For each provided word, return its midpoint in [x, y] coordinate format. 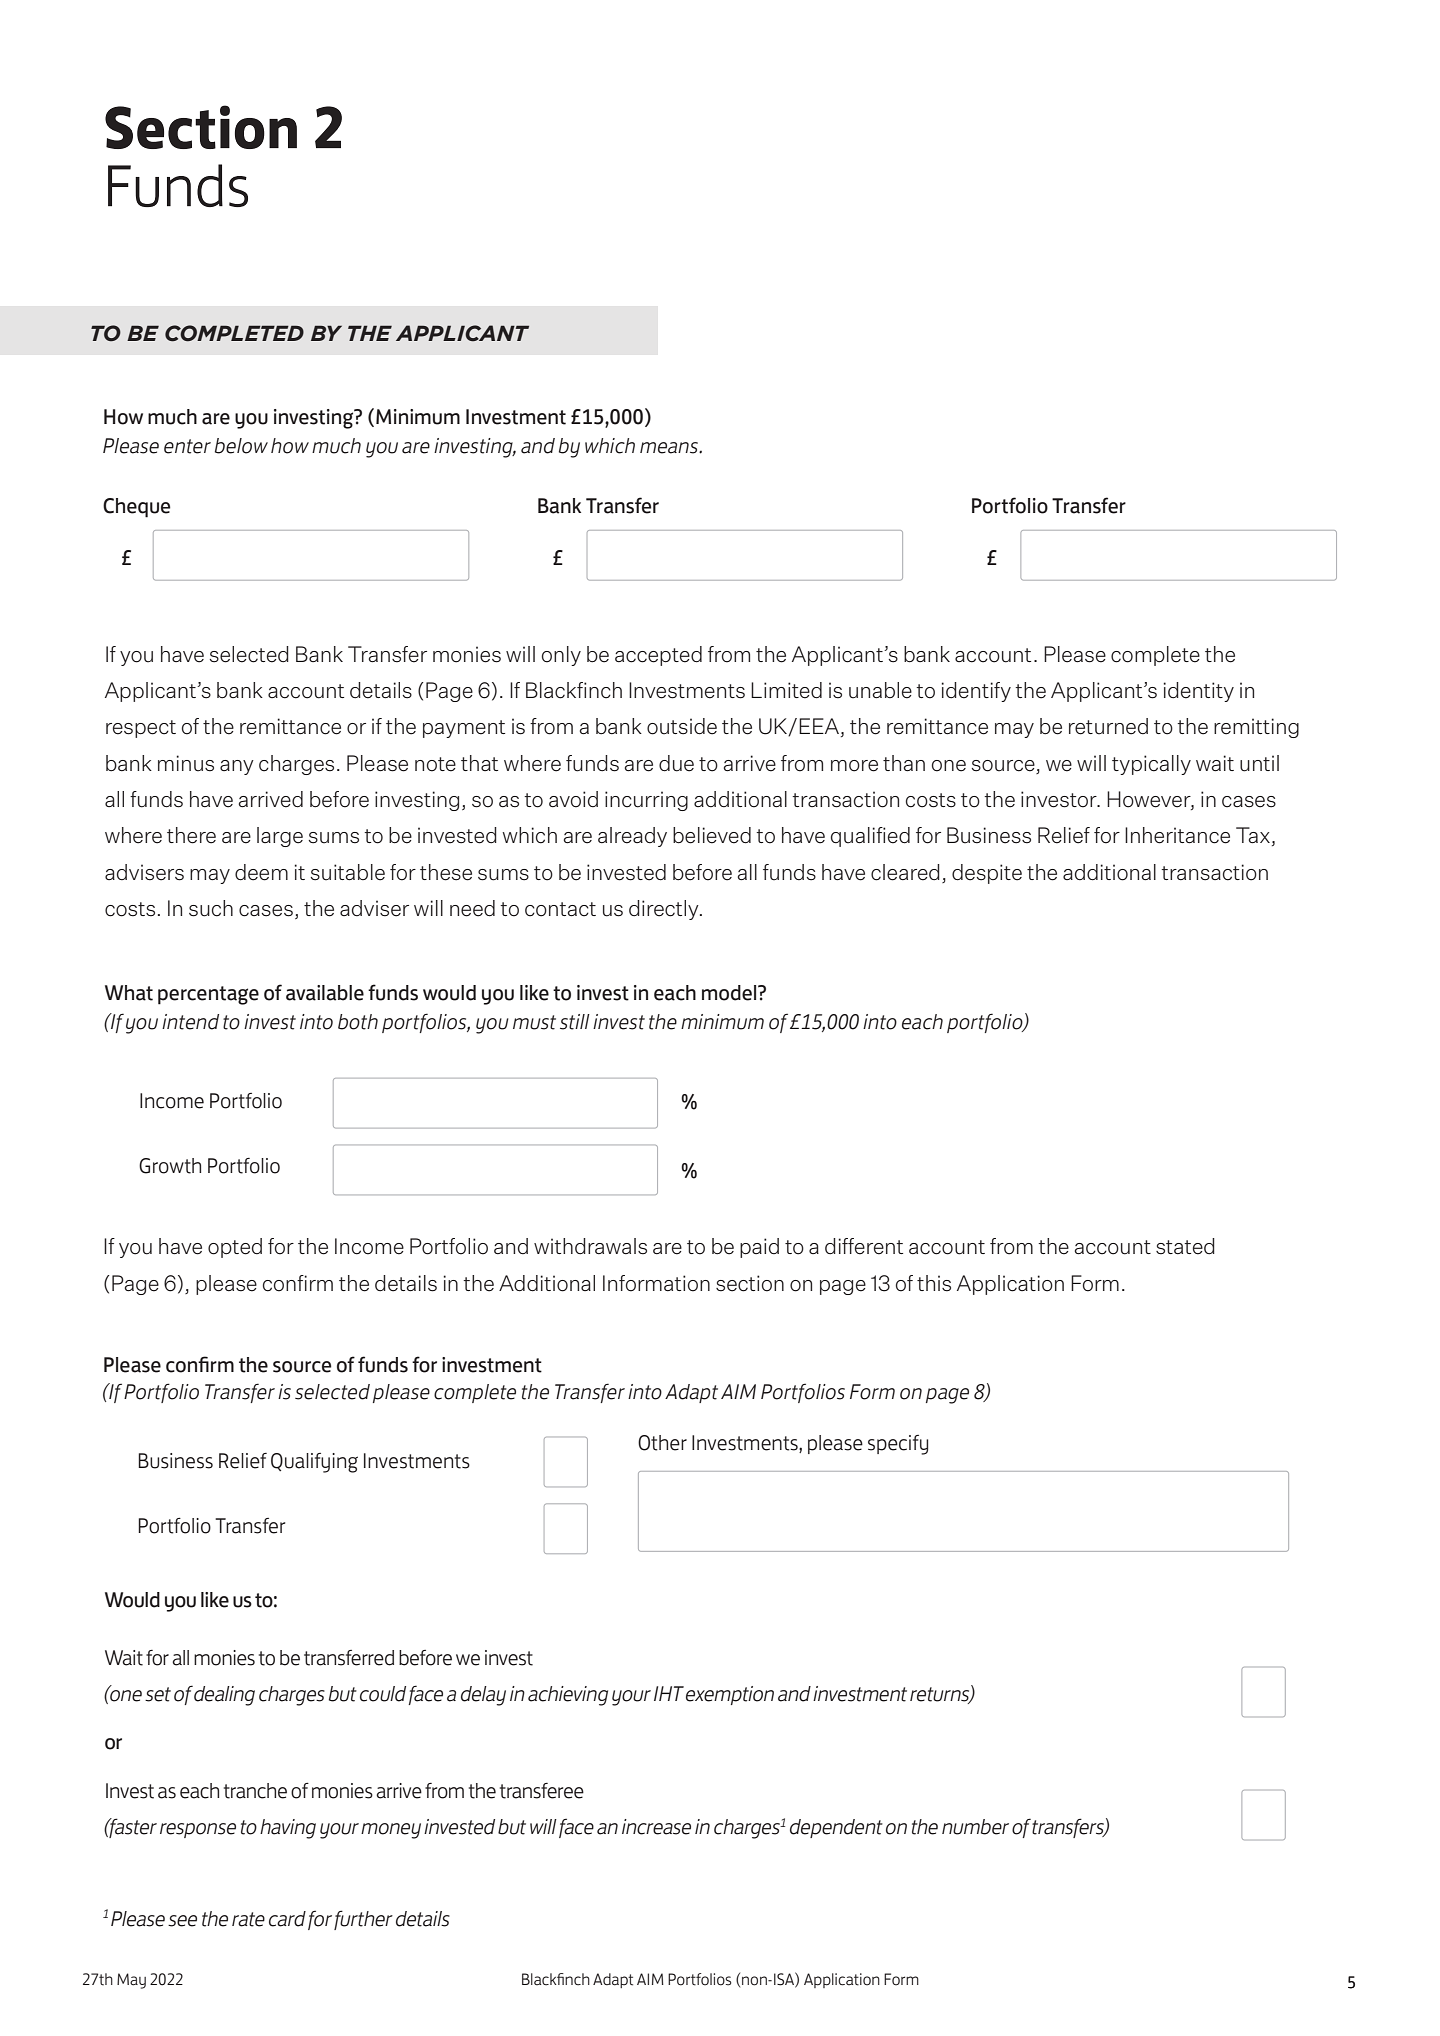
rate [248, 1919]
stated [1185, 1246]
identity [1199, 692]
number [975, 1827]
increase [656, 1827]
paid [759, 1248]
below [241, 446]
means [670, 448]
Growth [170, 1166]
